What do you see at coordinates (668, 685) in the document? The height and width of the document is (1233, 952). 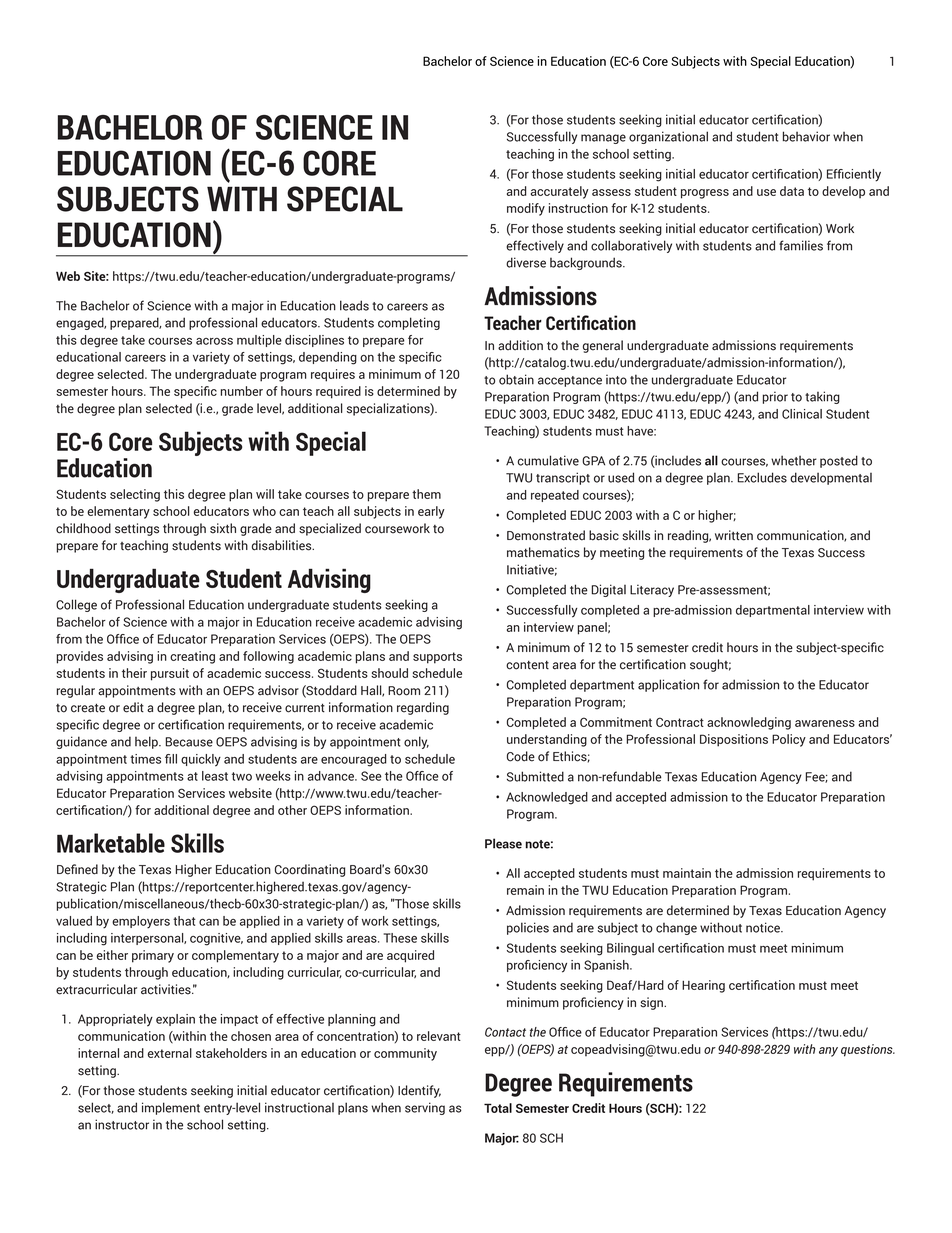 I see `application` at bounding box center [668, 685].
